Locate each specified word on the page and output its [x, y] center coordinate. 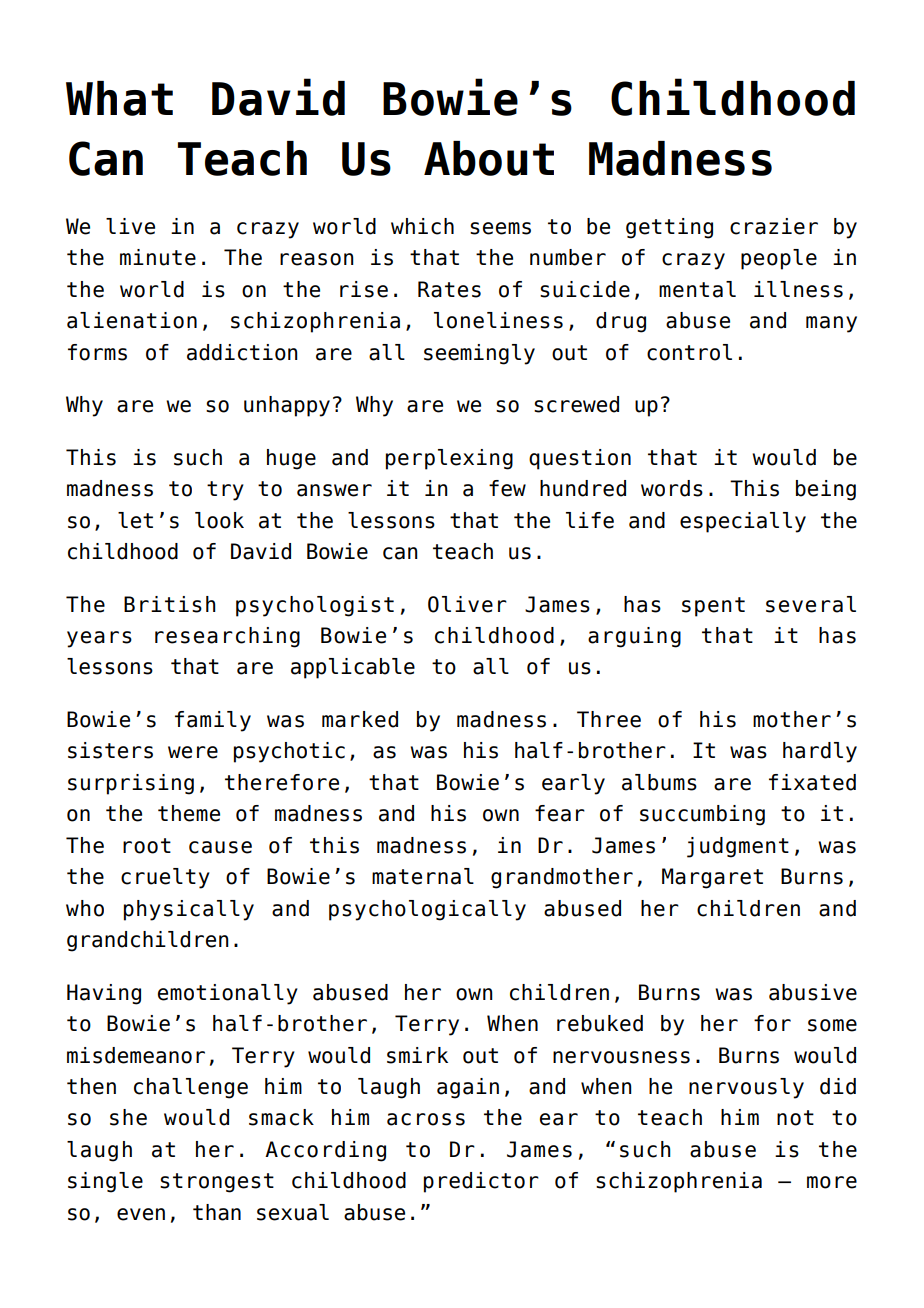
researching [227, 637]
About [489, 158]
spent [713, 607]
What [119, 98]
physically [189, 910]
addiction [242, 352]
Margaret [712, 878]
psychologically [427, 910]
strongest [217, 1183]
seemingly [479, 354]
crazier [774, 226]
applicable [353, 668]
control [689, 352]
